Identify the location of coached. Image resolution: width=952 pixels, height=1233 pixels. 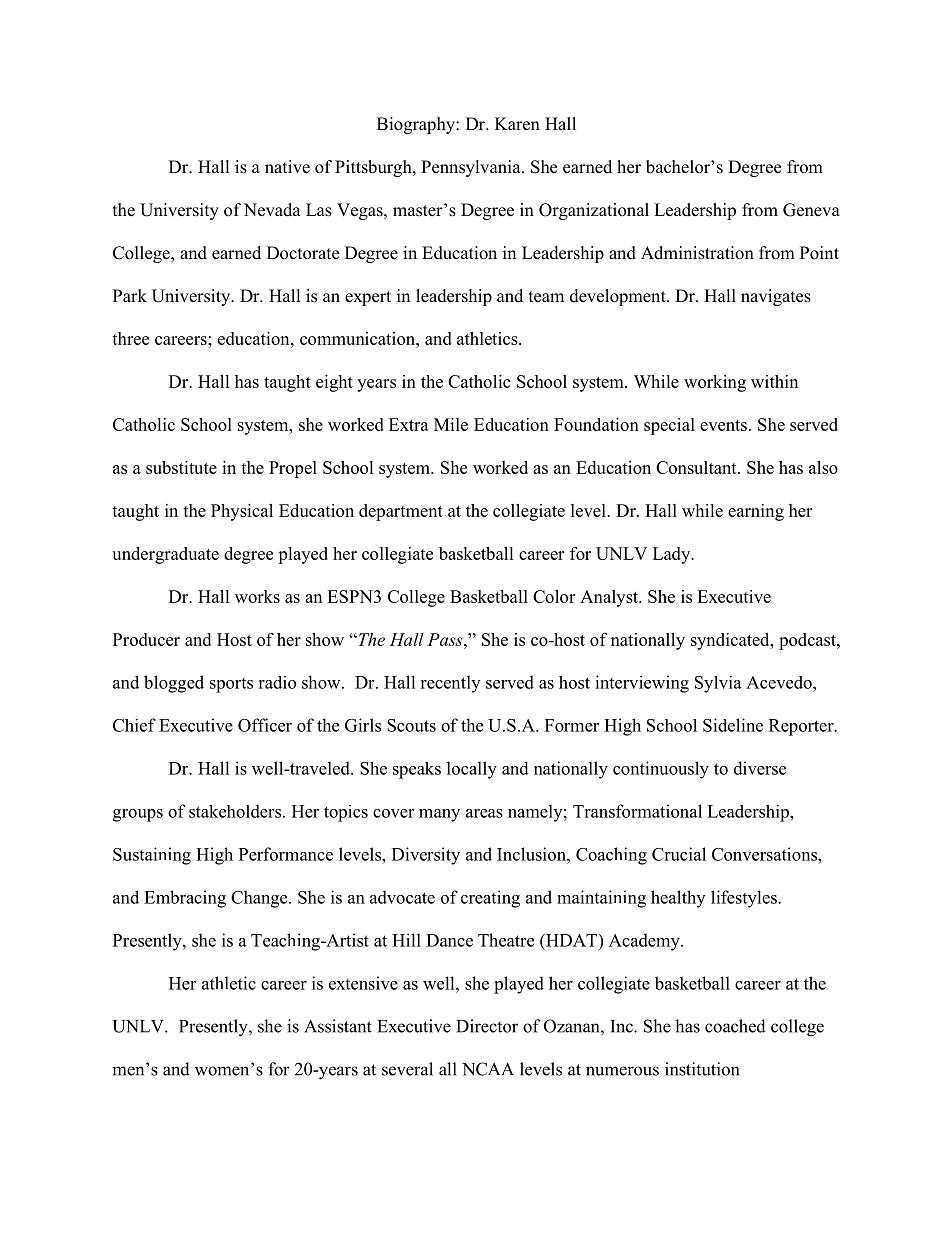
(735, 1026).
